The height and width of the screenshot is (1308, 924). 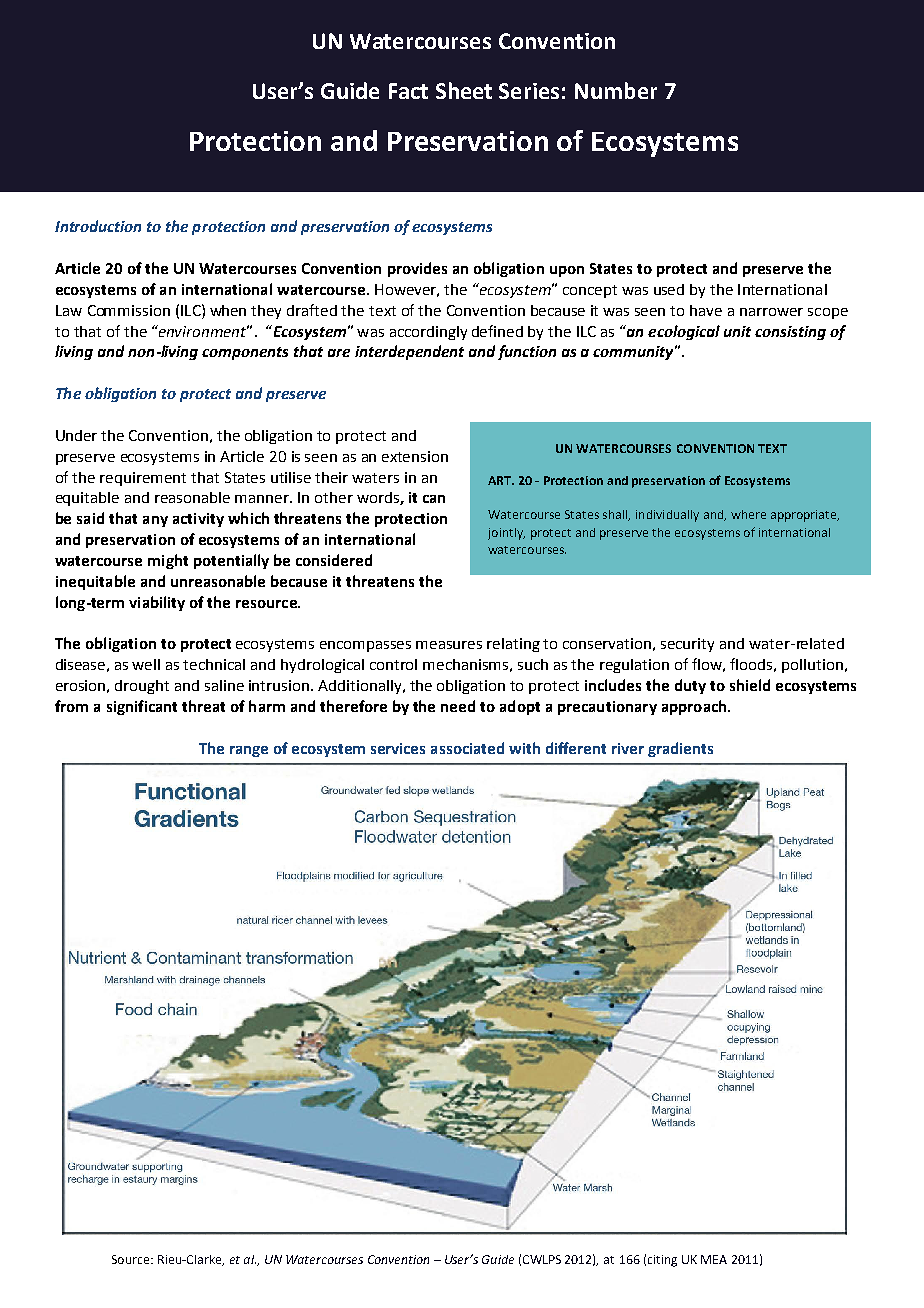 I want to click on jointly, so click(x=506, y=534).
